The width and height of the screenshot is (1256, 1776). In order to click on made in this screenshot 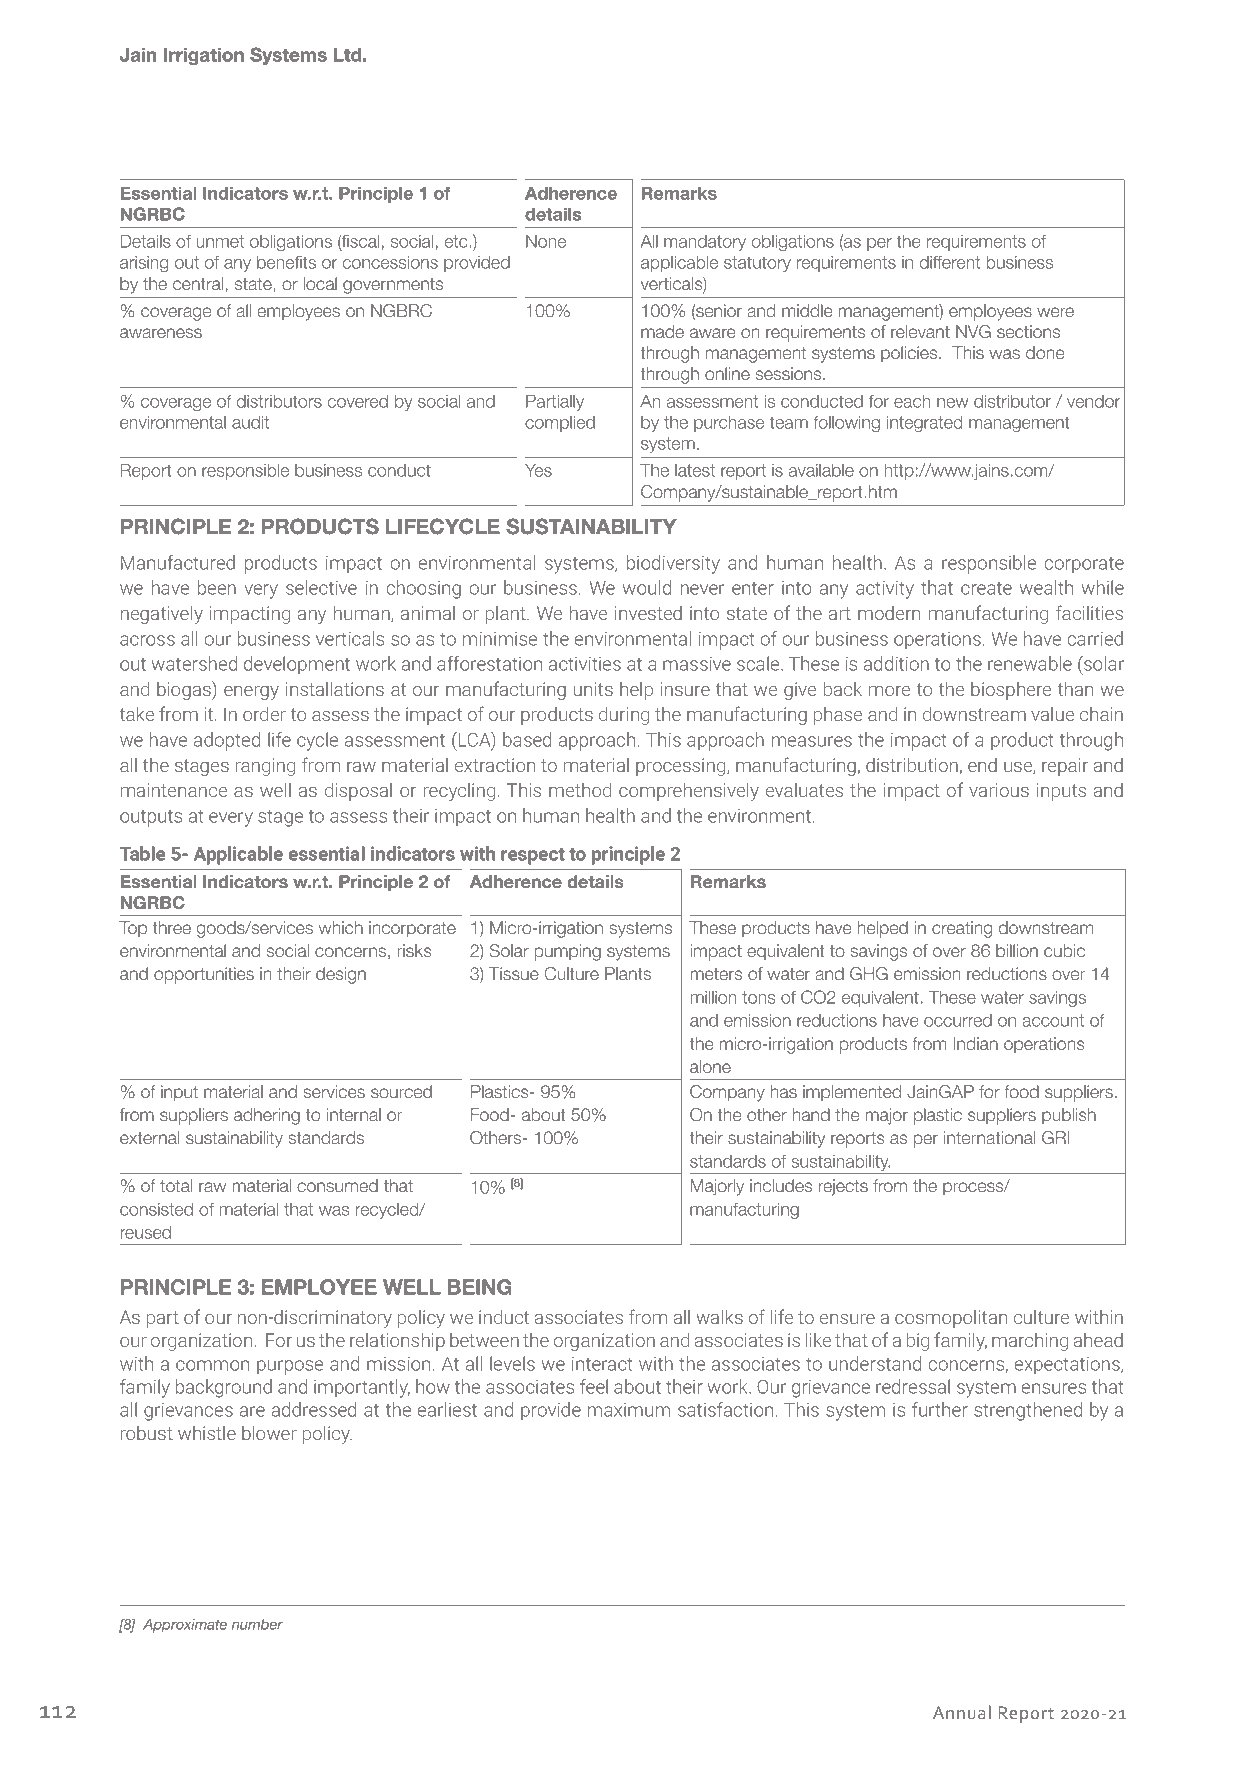, I will do `click(662, 331)`.
